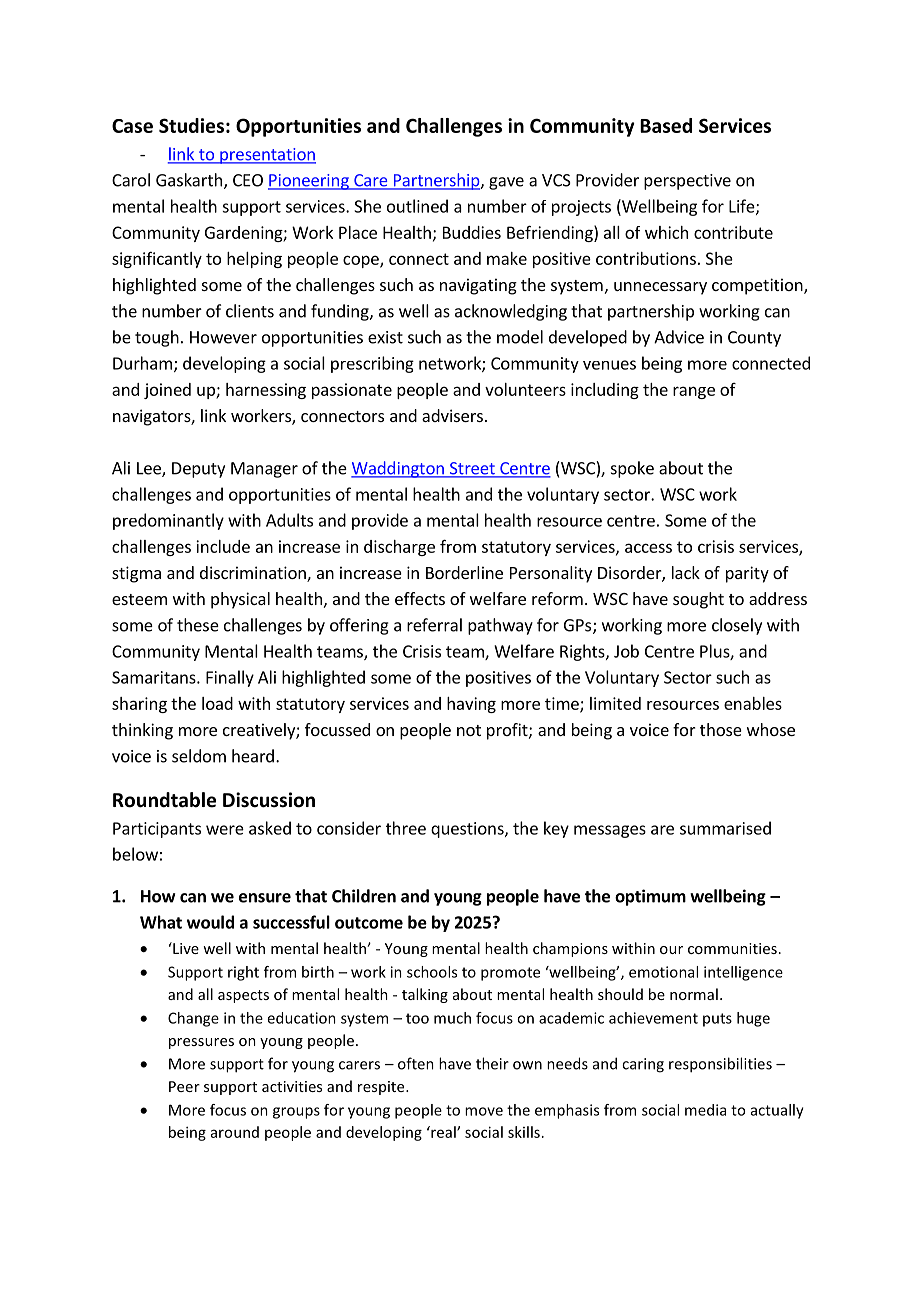 The height and width of the screenshot is (1308, 924). What do you see at coordinates (210, 922) in the screenshot?
I see `would` at bounding box center [210, 922].
